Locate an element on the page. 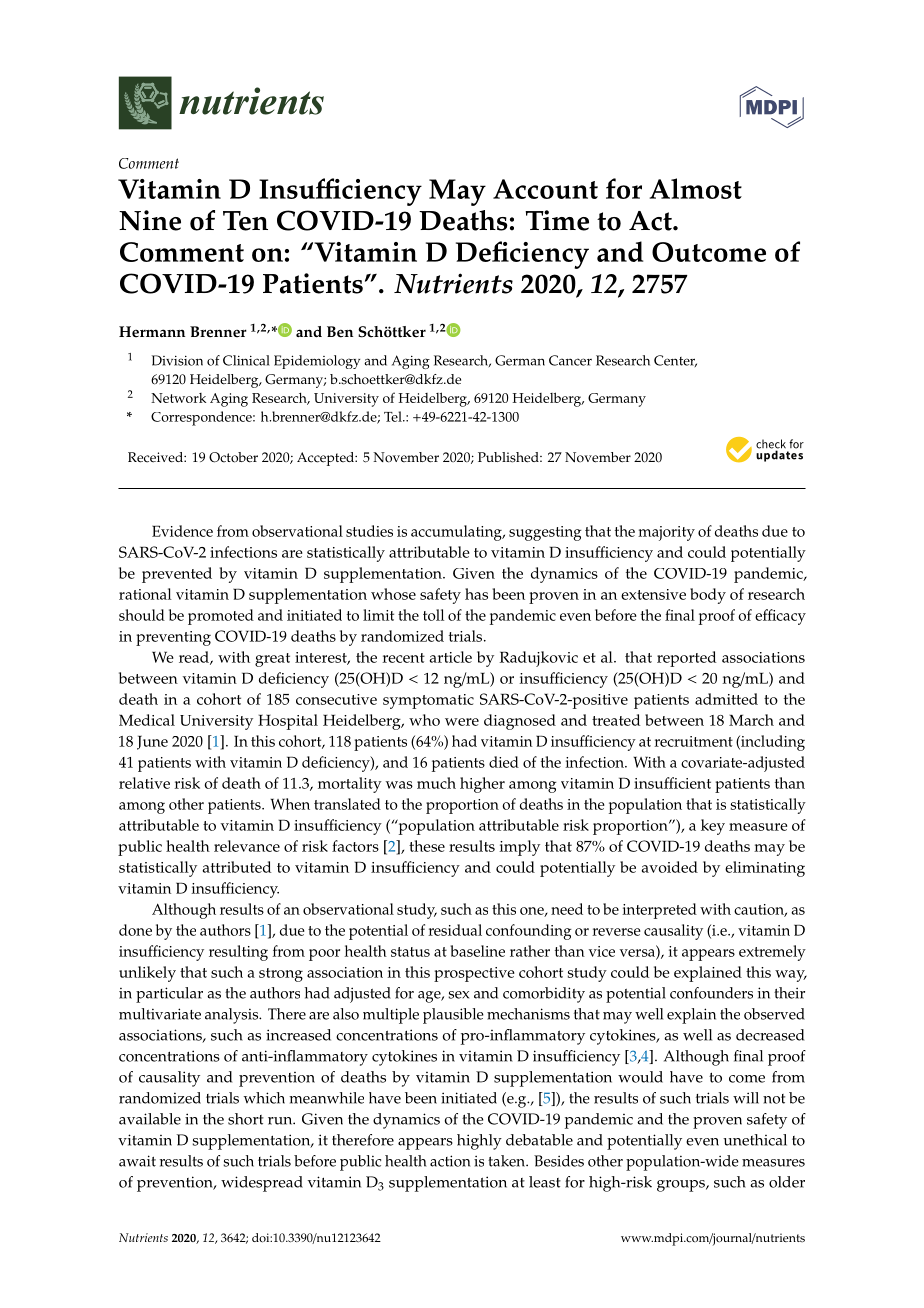 The width and height of the image is (924, 1308). admitted is located at coordinates (726, 699).
